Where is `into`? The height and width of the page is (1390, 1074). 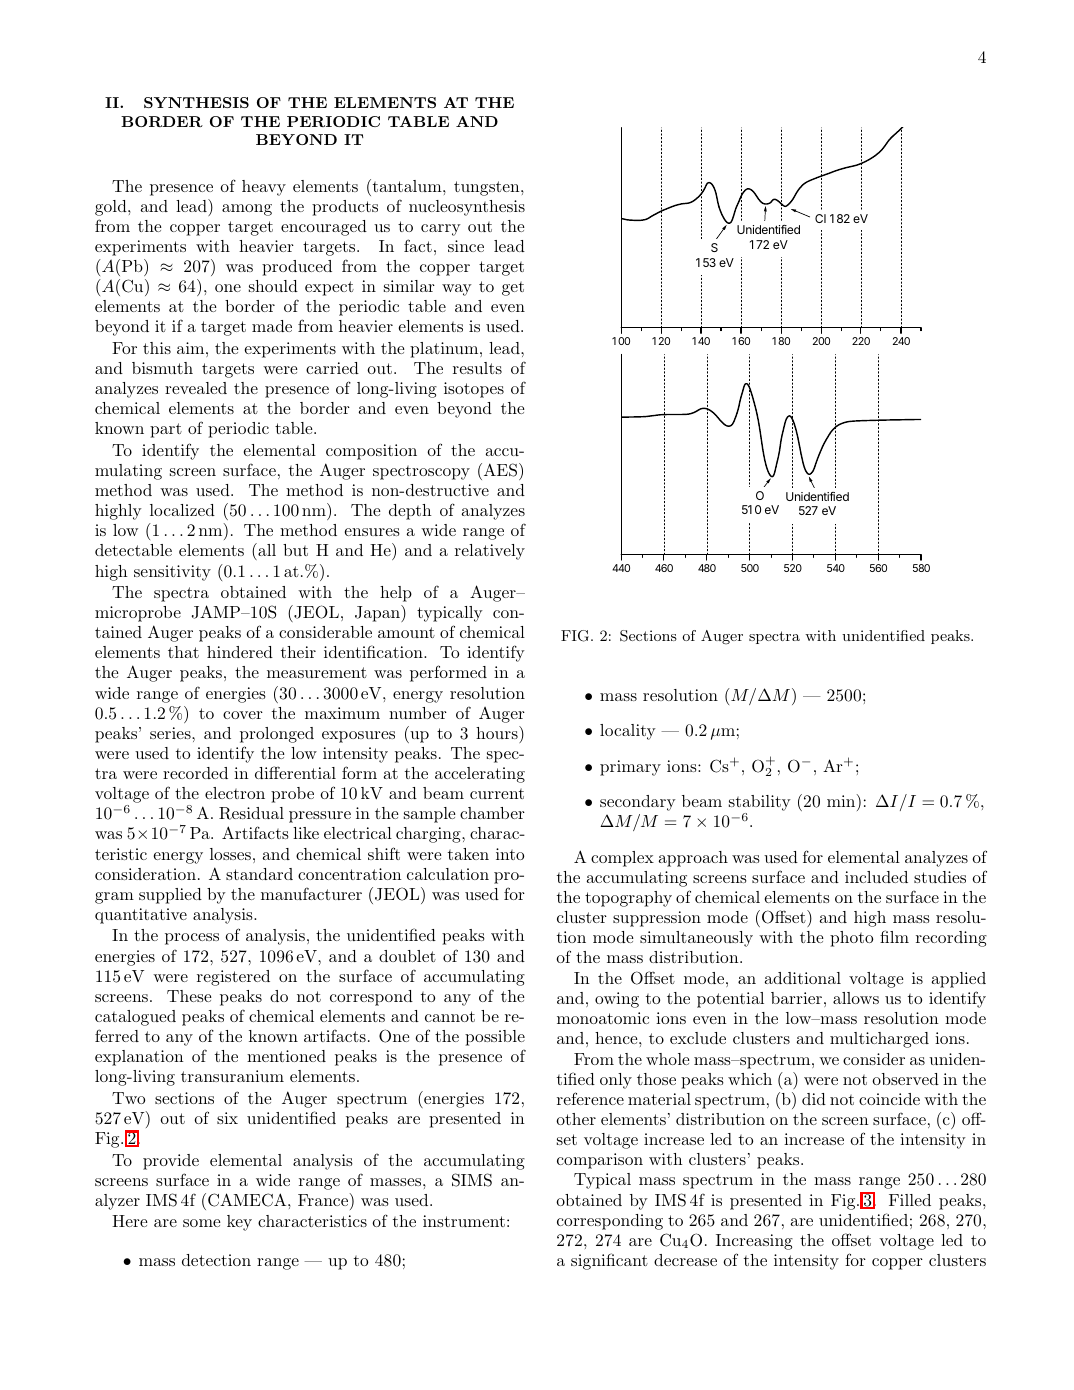 into is located at coordinates (510, 854).
